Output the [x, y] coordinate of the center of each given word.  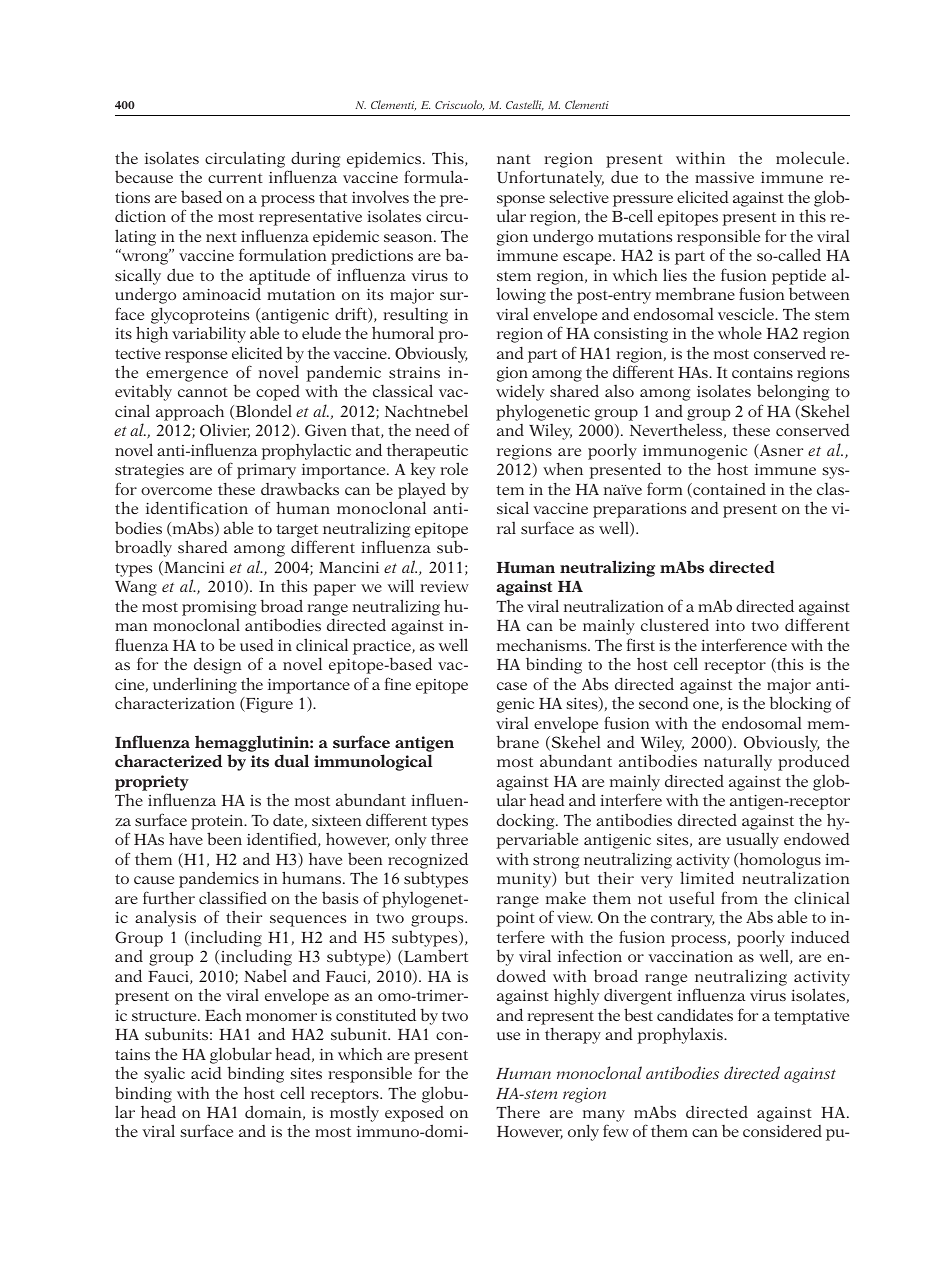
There [518, 1111]
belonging [793, 392]
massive [724, 177]
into [730, 625]
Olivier [225, 430]
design [218, 666]
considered [782, 1131]
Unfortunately [550, 178]
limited [707, 877]
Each [223, 1015]
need [433, 430]
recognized [428, 860]
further [169, 897]
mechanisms [543, 645]
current [235, 178]
